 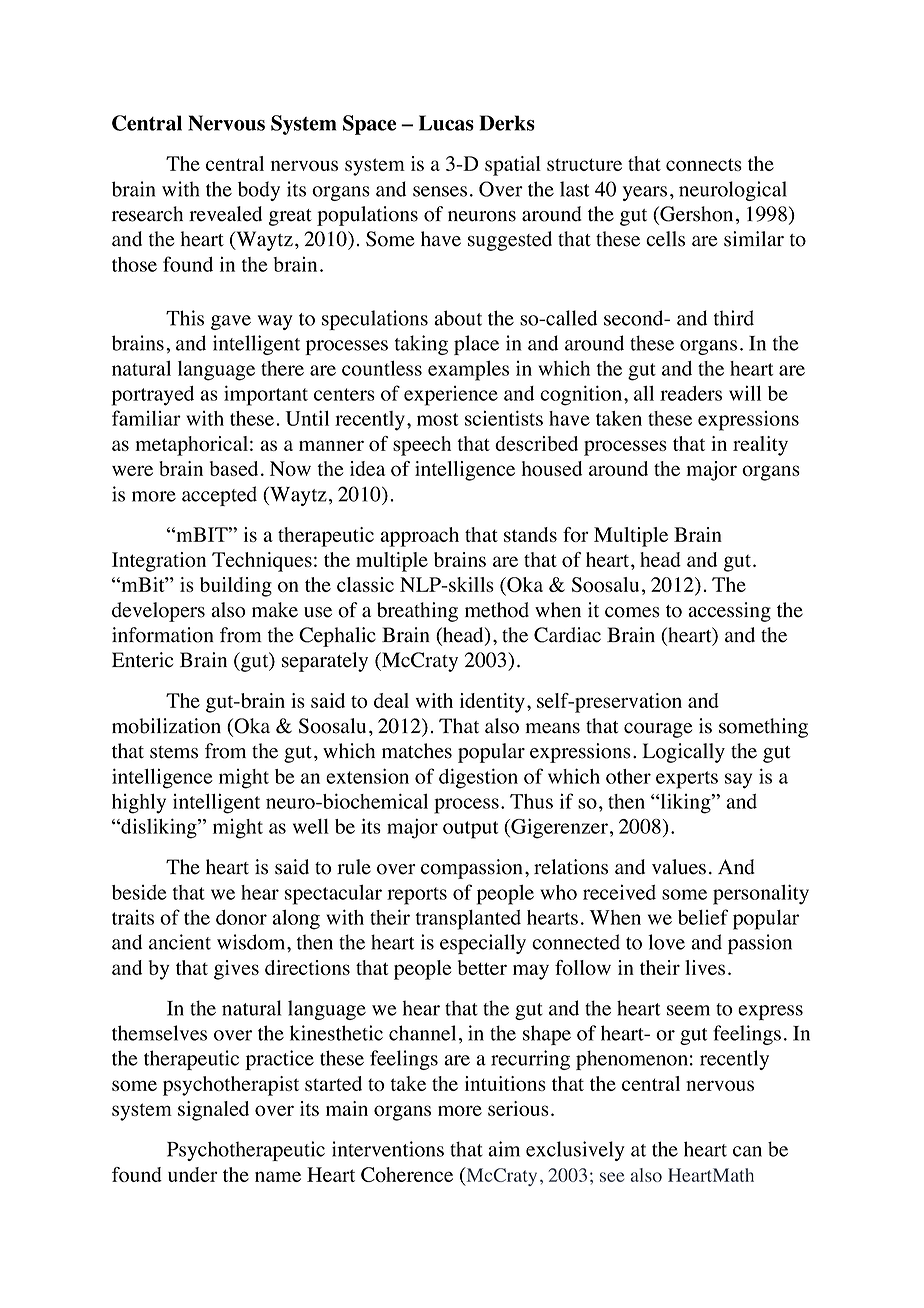 What do you see at coordinates (163, 635) in the screenshot?
I see `information` at bounding box center [163, 635].
